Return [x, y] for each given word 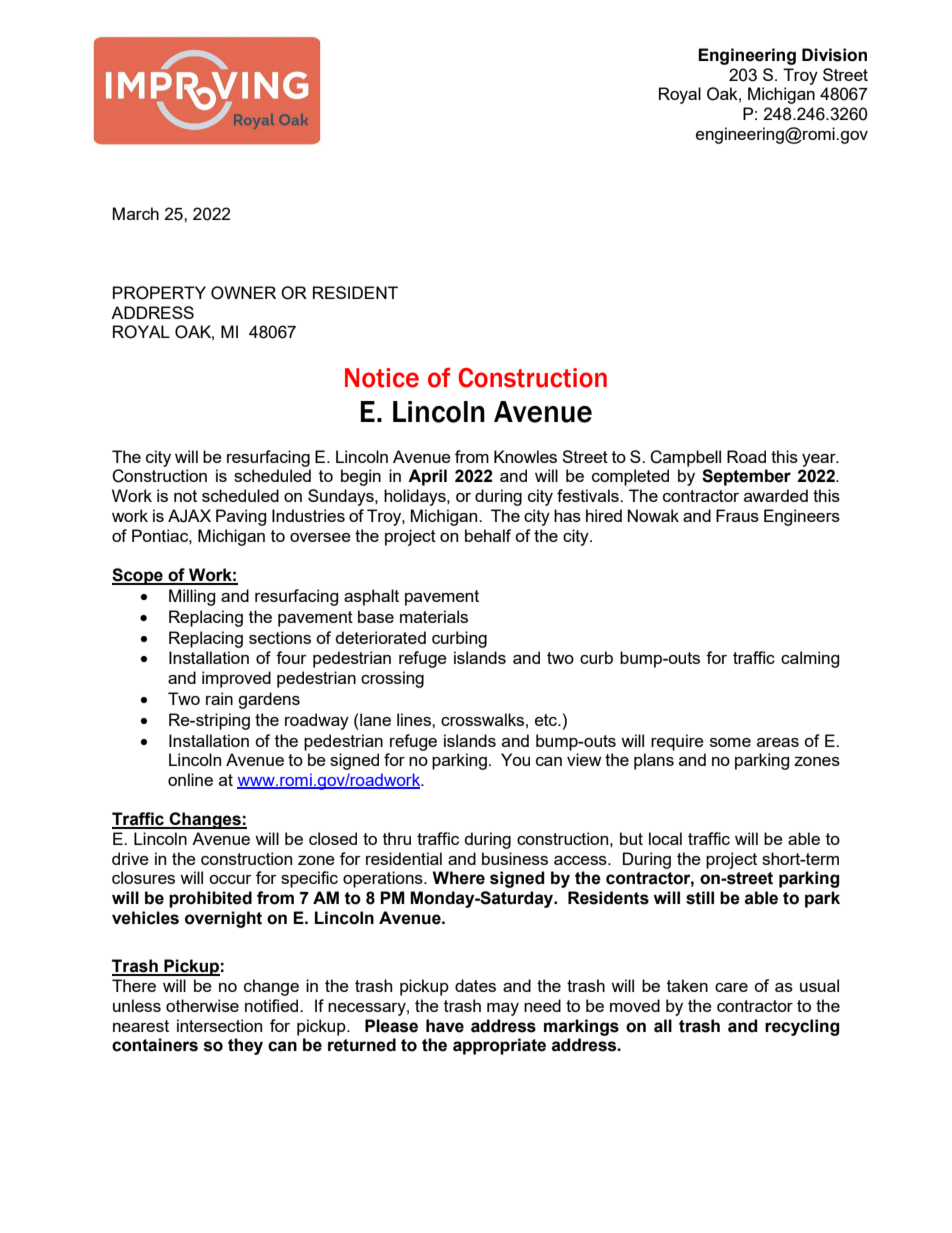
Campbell [685, 458]
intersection [219, 1025]
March [136, 213]
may [503, 1009]
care [731, 987]
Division [834, 55]
